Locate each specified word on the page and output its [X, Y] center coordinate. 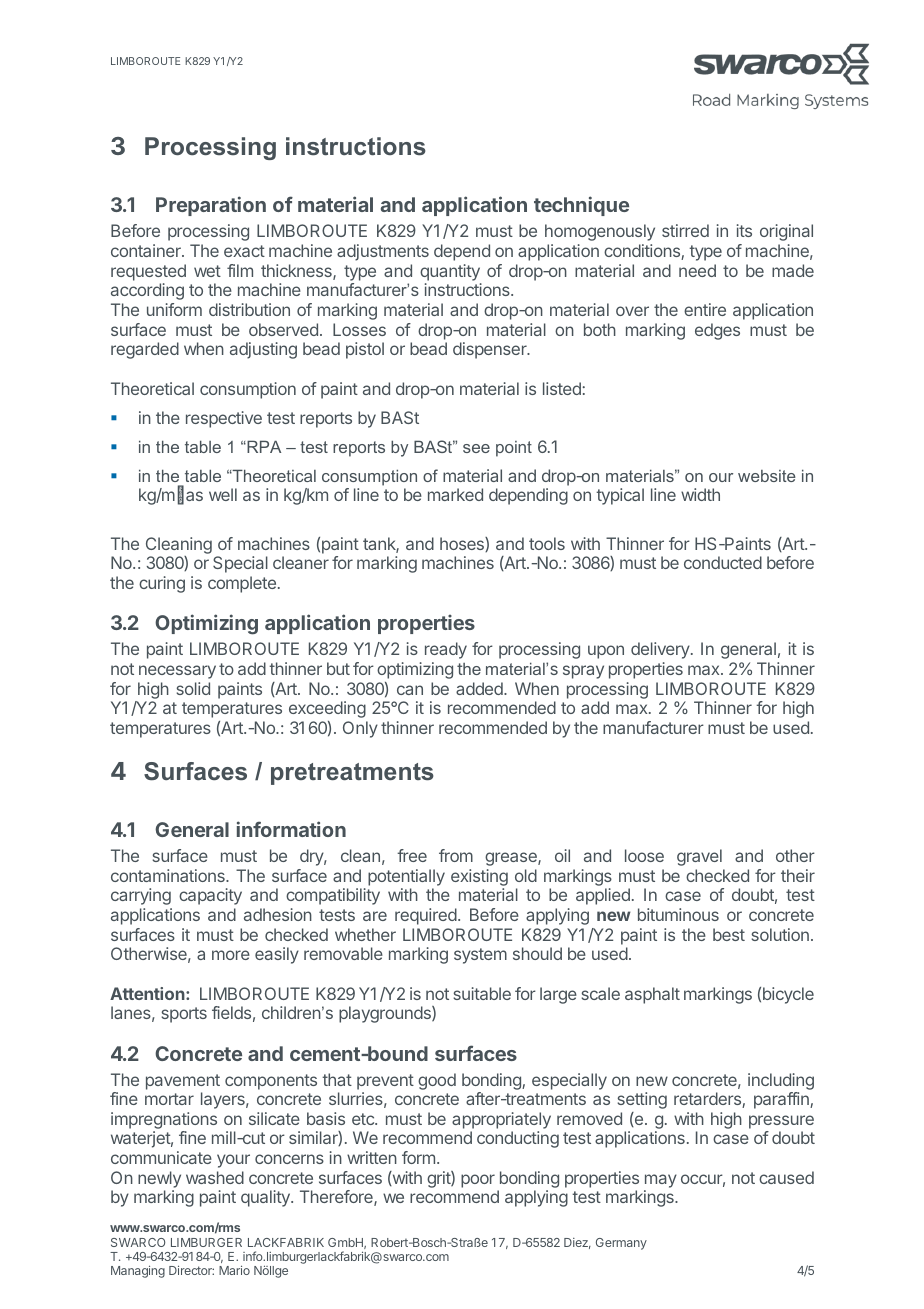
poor [478, 1181]
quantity [450, 272]
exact [244, 251]
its [744, 230]
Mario [234, 1270]
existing [479, 877]
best [729, 934]
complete [242, 584]
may [661, 1181]
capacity [210, 896]
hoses [463, 544]
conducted [723, 562]
